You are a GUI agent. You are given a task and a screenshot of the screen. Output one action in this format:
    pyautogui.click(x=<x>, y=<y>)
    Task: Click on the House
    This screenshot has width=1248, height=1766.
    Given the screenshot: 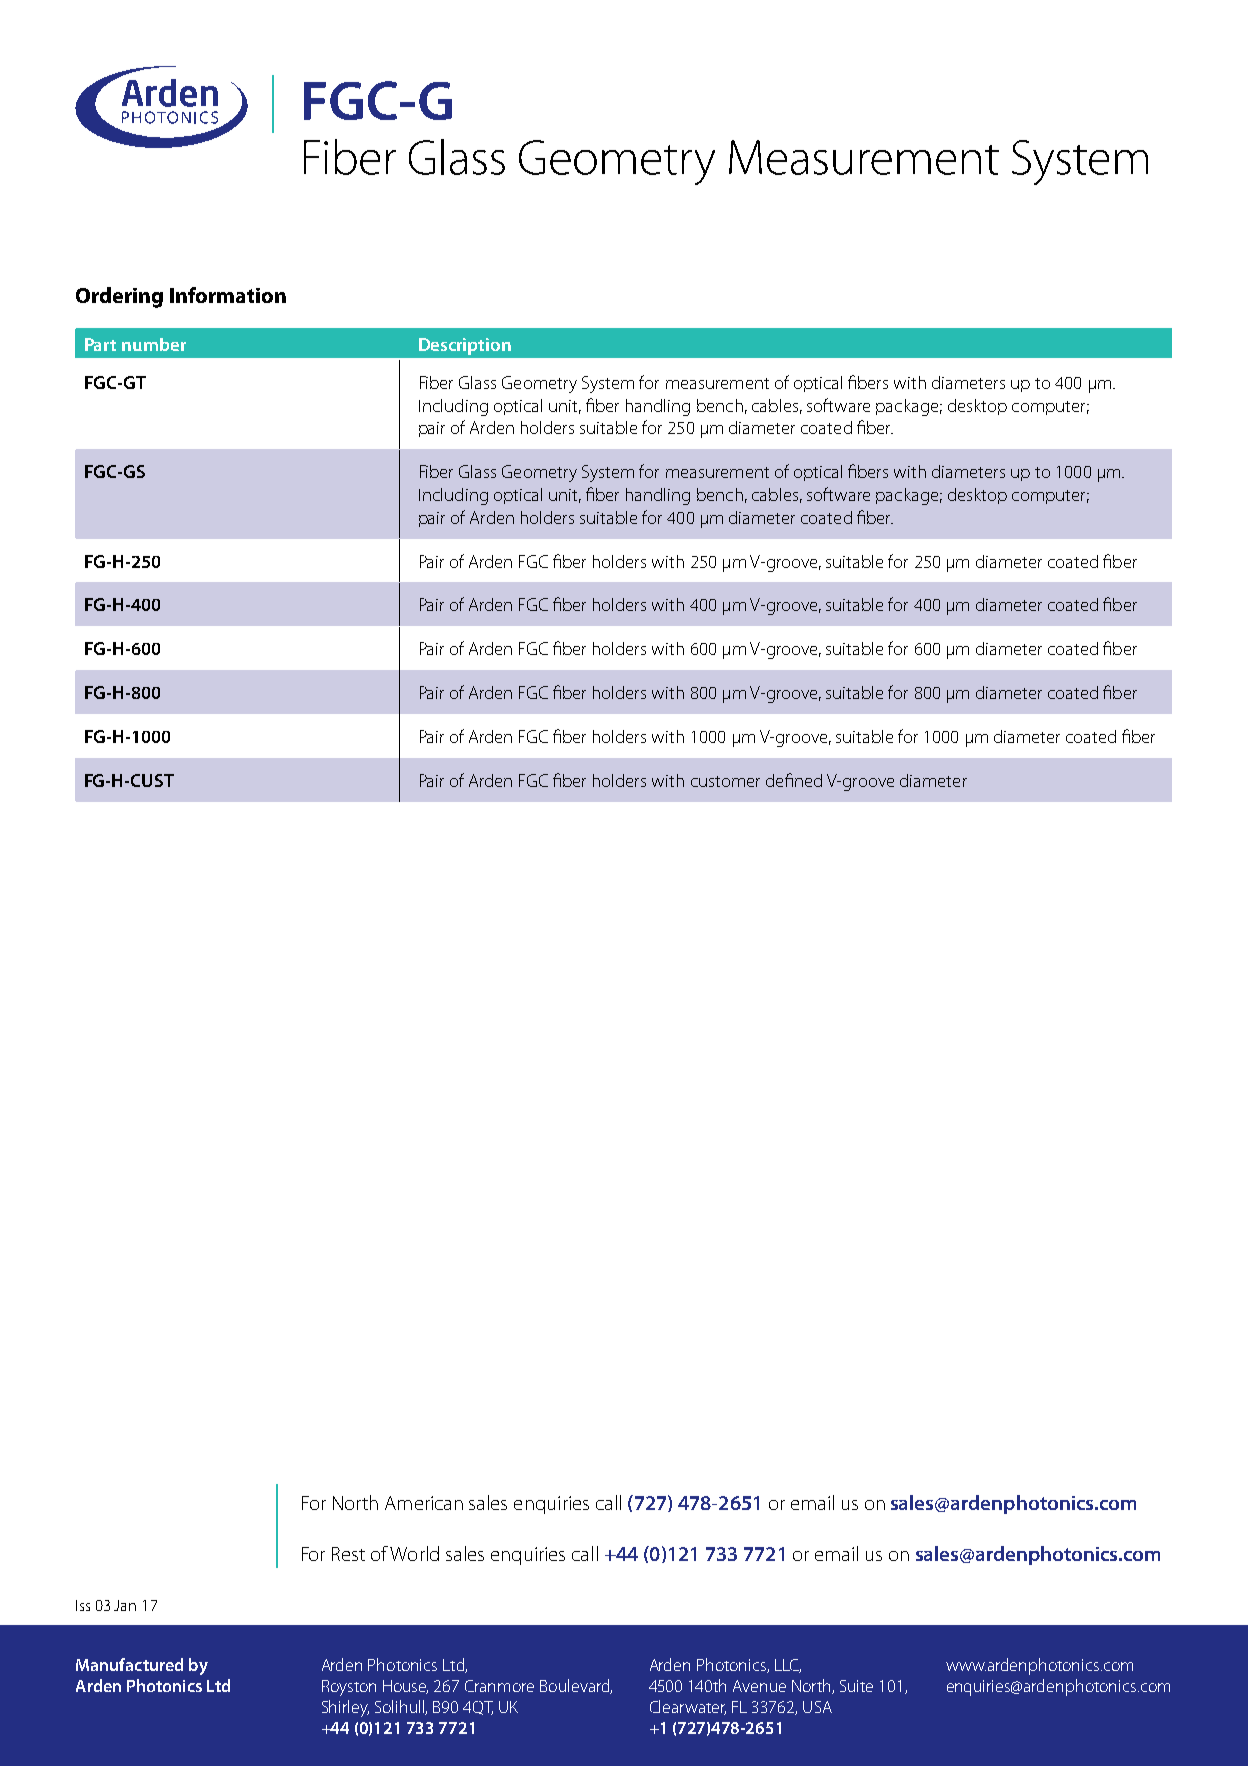 What is the action you would take?
    pyautogui.click(x=405, y=1687)
